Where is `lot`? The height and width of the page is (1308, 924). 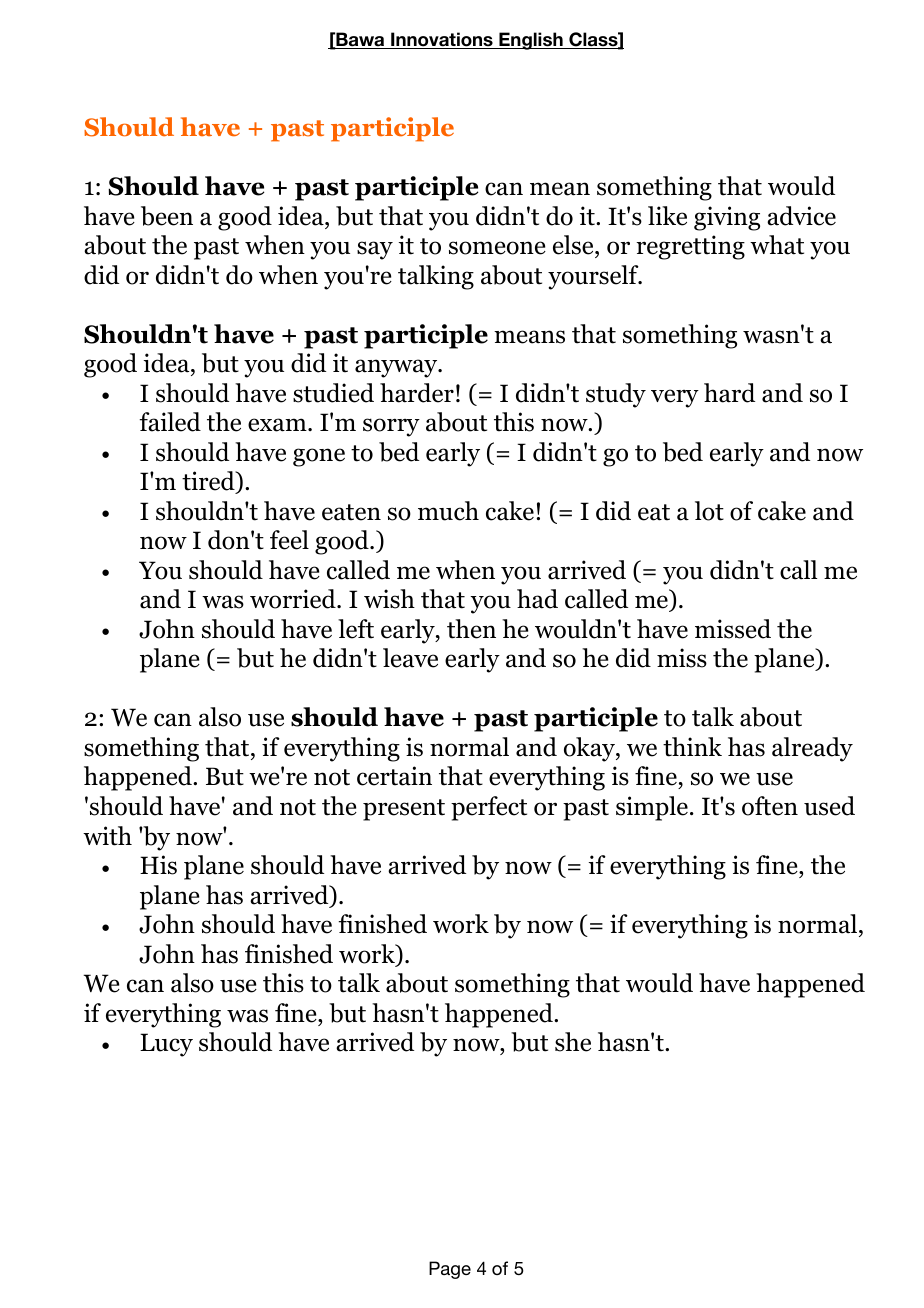 lot is located at coordinates (709, 511).
